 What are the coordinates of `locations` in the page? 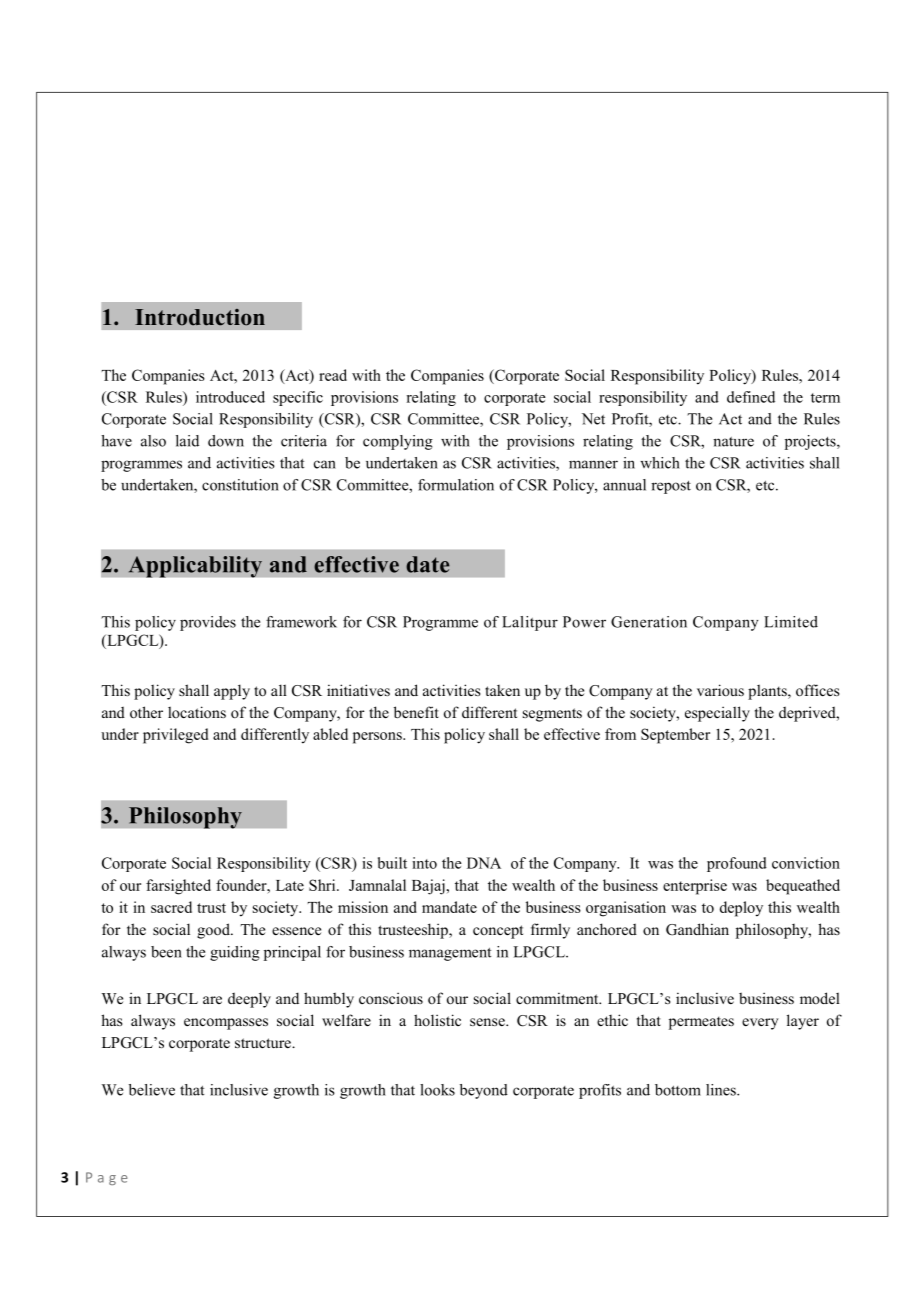 It's located at (197, 712).
